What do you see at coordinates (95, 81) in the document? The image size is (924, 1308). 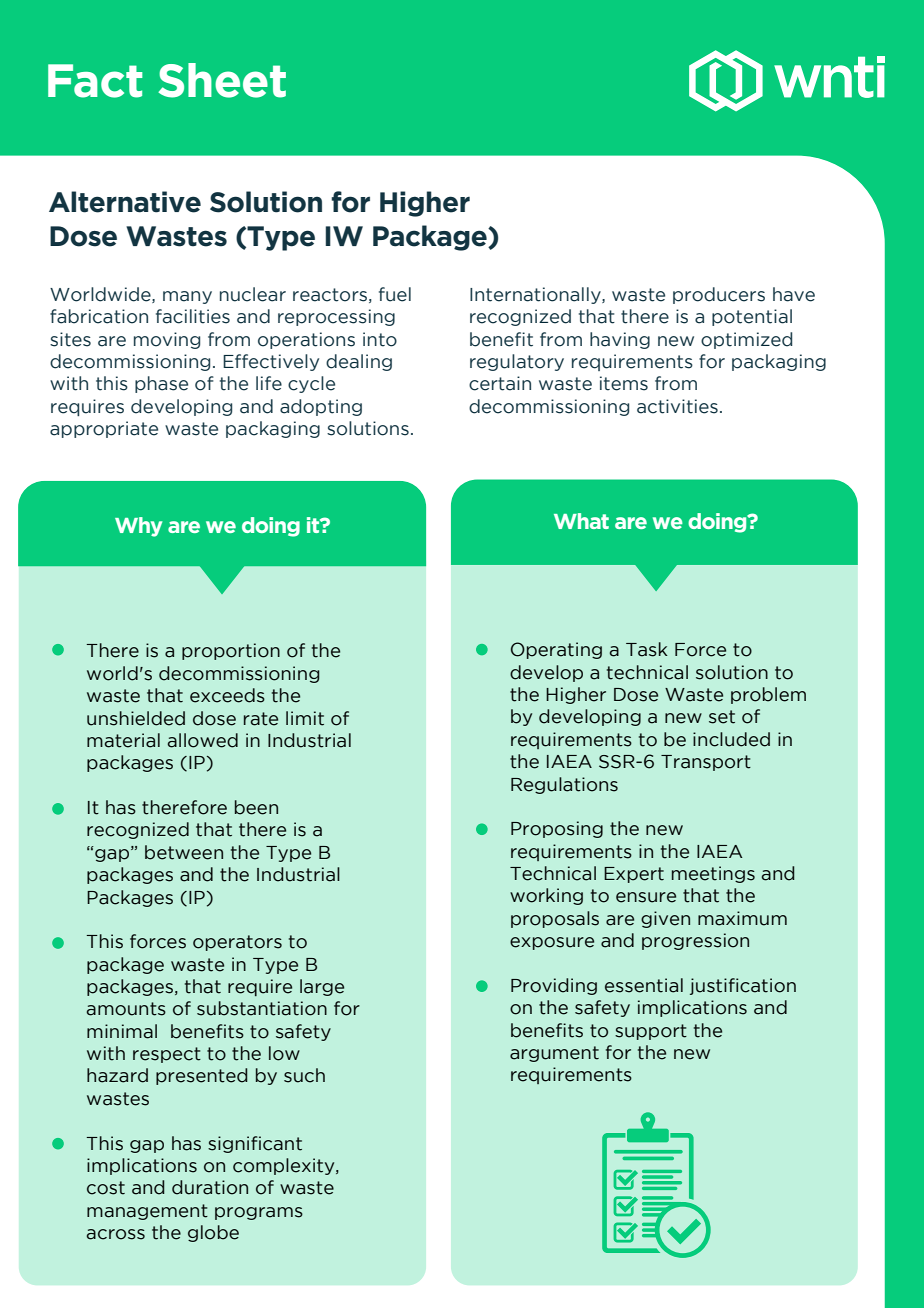 I see `Fact` at bounding box center [95, 81].
